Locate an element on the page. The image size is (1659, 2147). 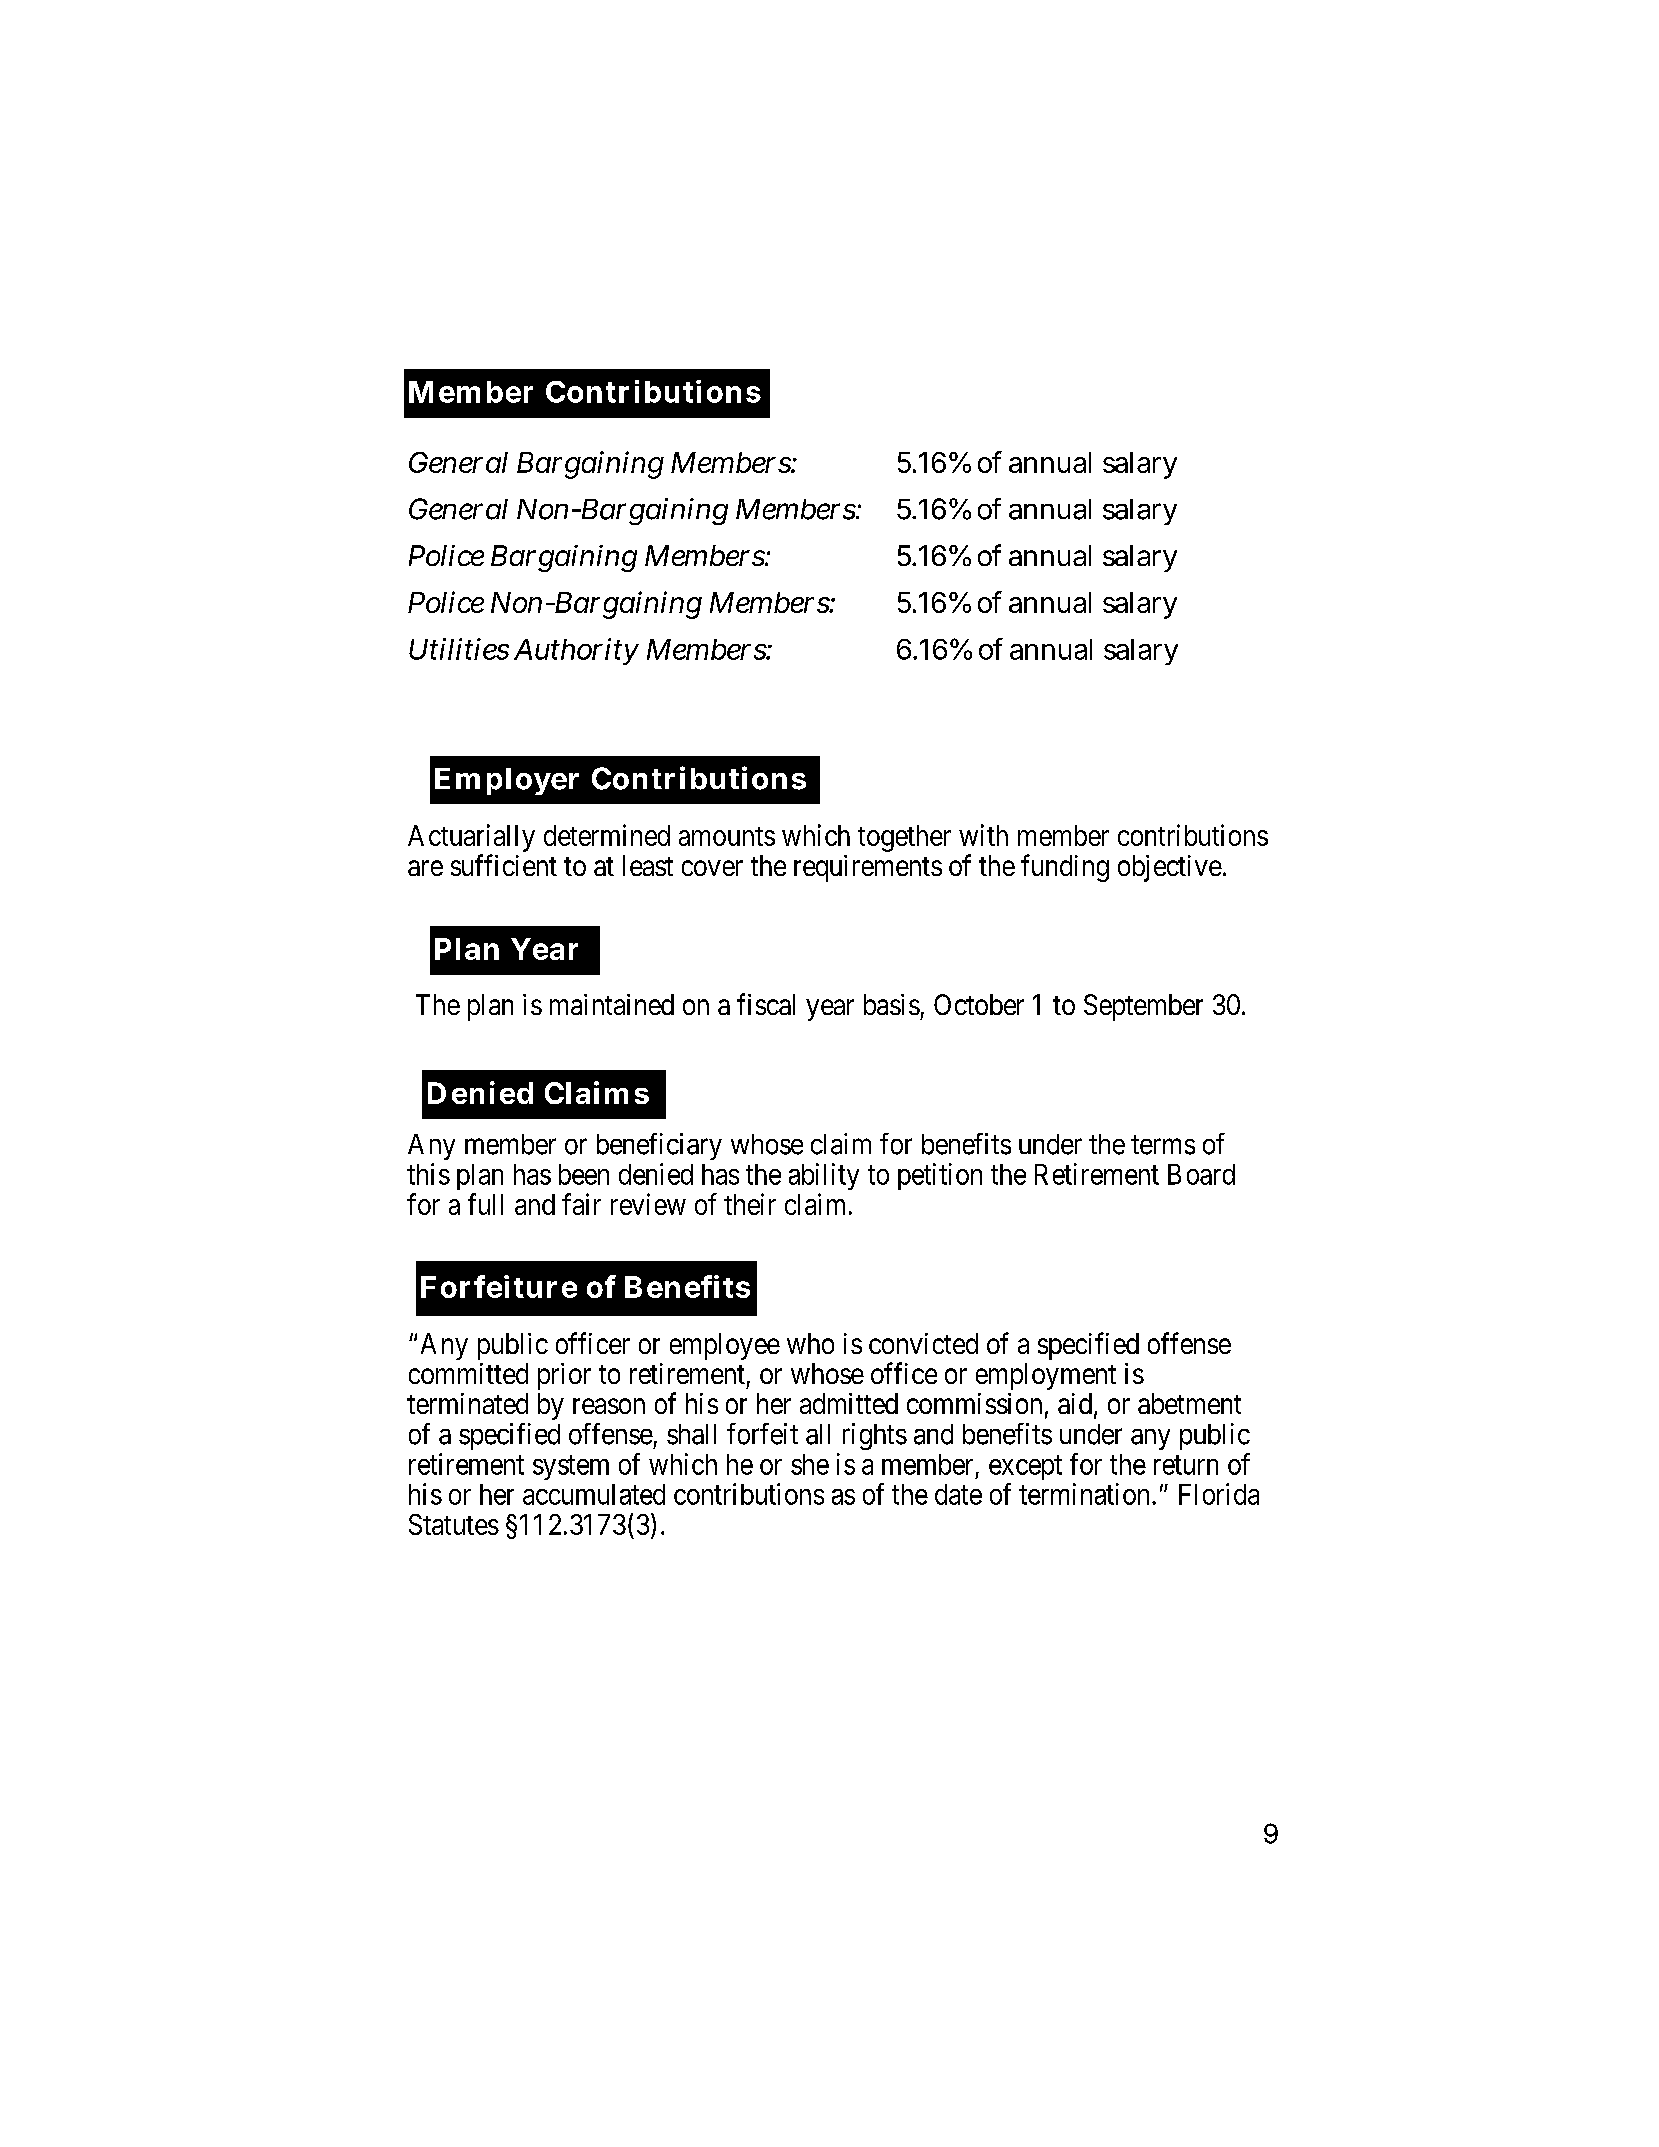
terms is located at coordinates (1163, 1145).
